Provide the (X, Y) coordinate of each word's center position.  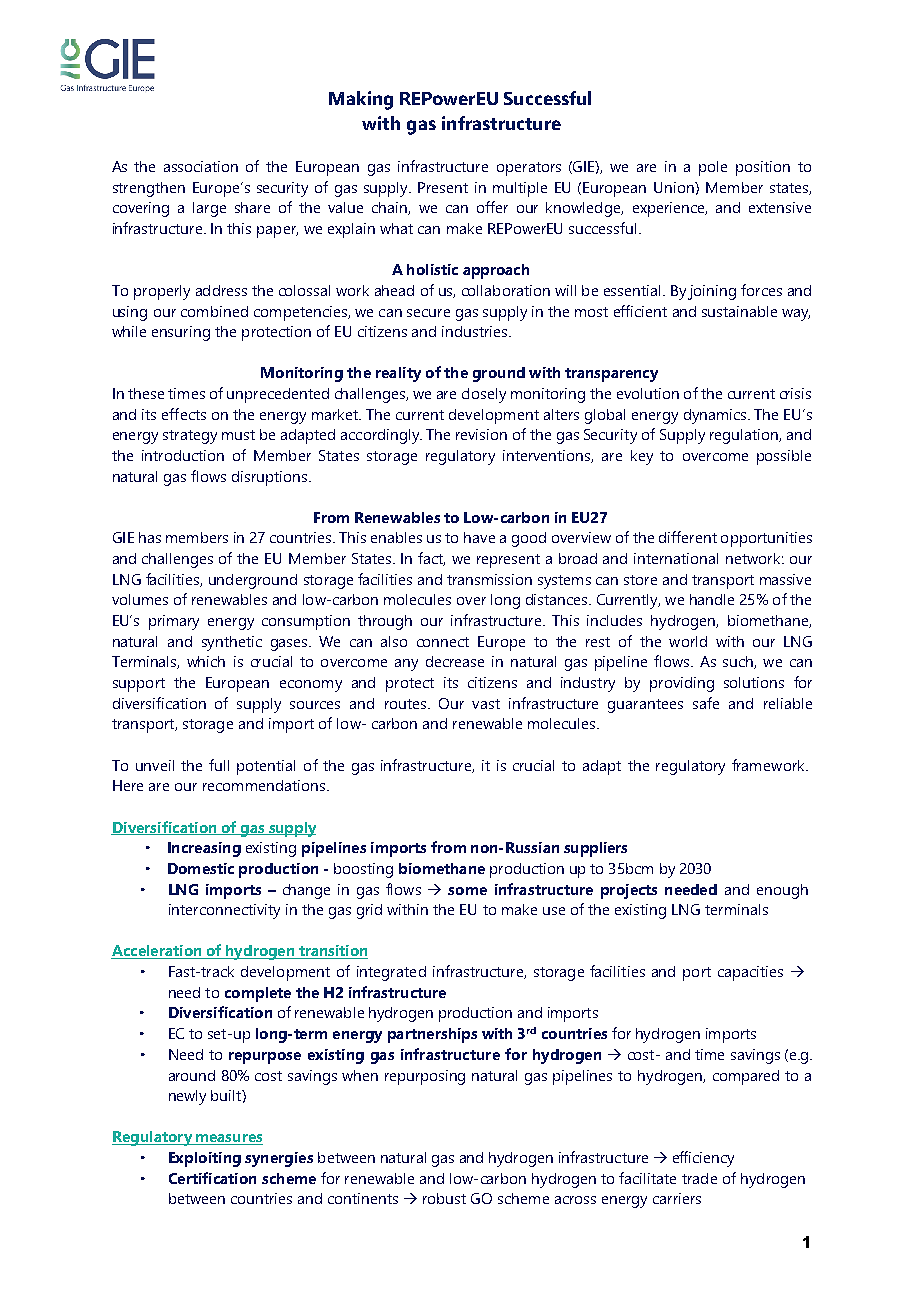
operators (529, 169)
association (201, 166)
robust (444, 1198)
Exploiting (205, 1159)
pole (713, 168)
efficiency (703, 1159)
